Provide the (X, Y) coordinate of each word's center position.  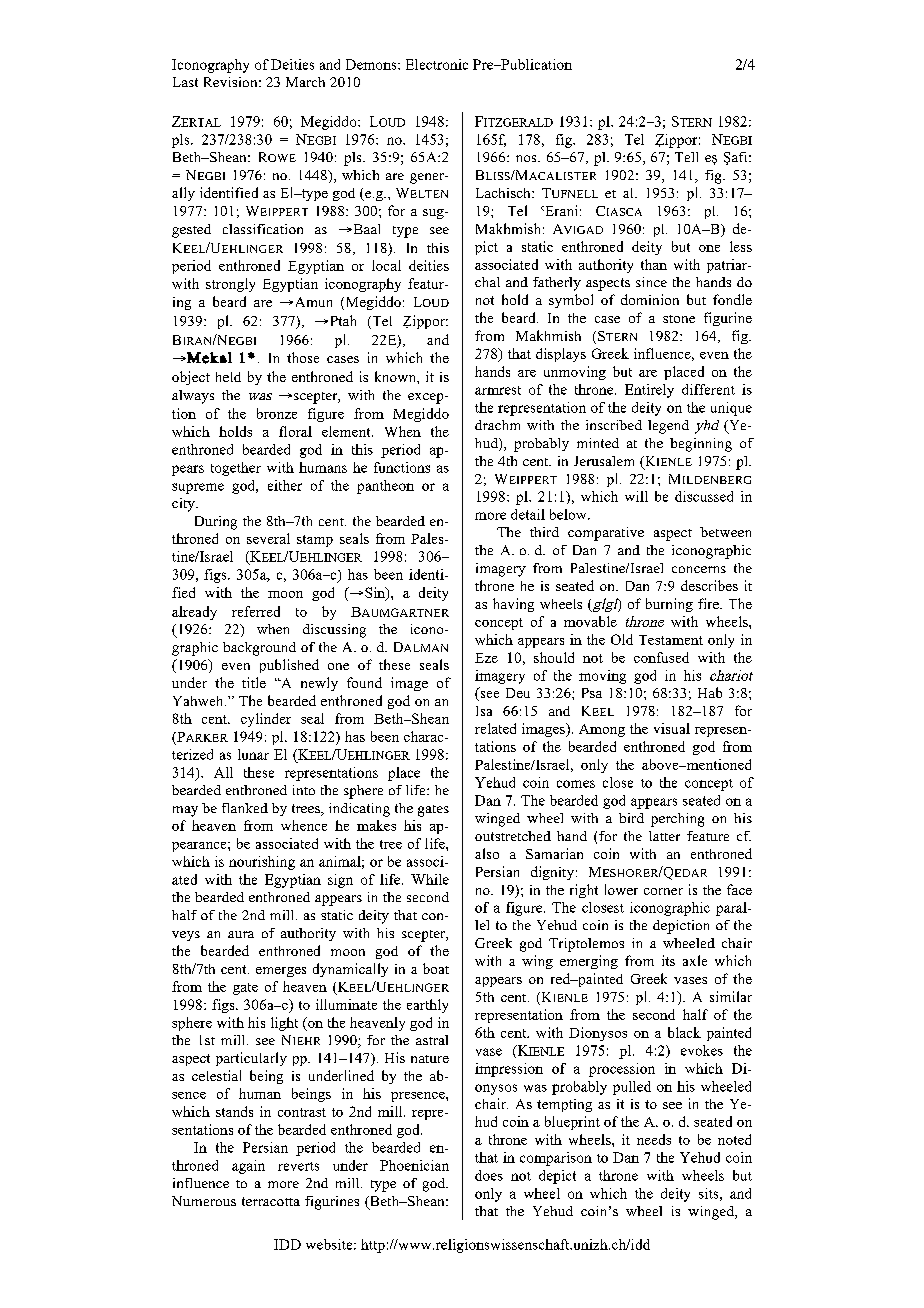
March (305, 82)
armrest (498, 390)
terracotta (271, 1201)
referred (256, 611)
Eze (486, 658)
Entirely (649, 391)
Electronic (437, 64)
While (430, 879)
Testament (671, 640)
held (228, 377)
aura (241, 934)
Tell (686, 157)
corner (663, 891)
